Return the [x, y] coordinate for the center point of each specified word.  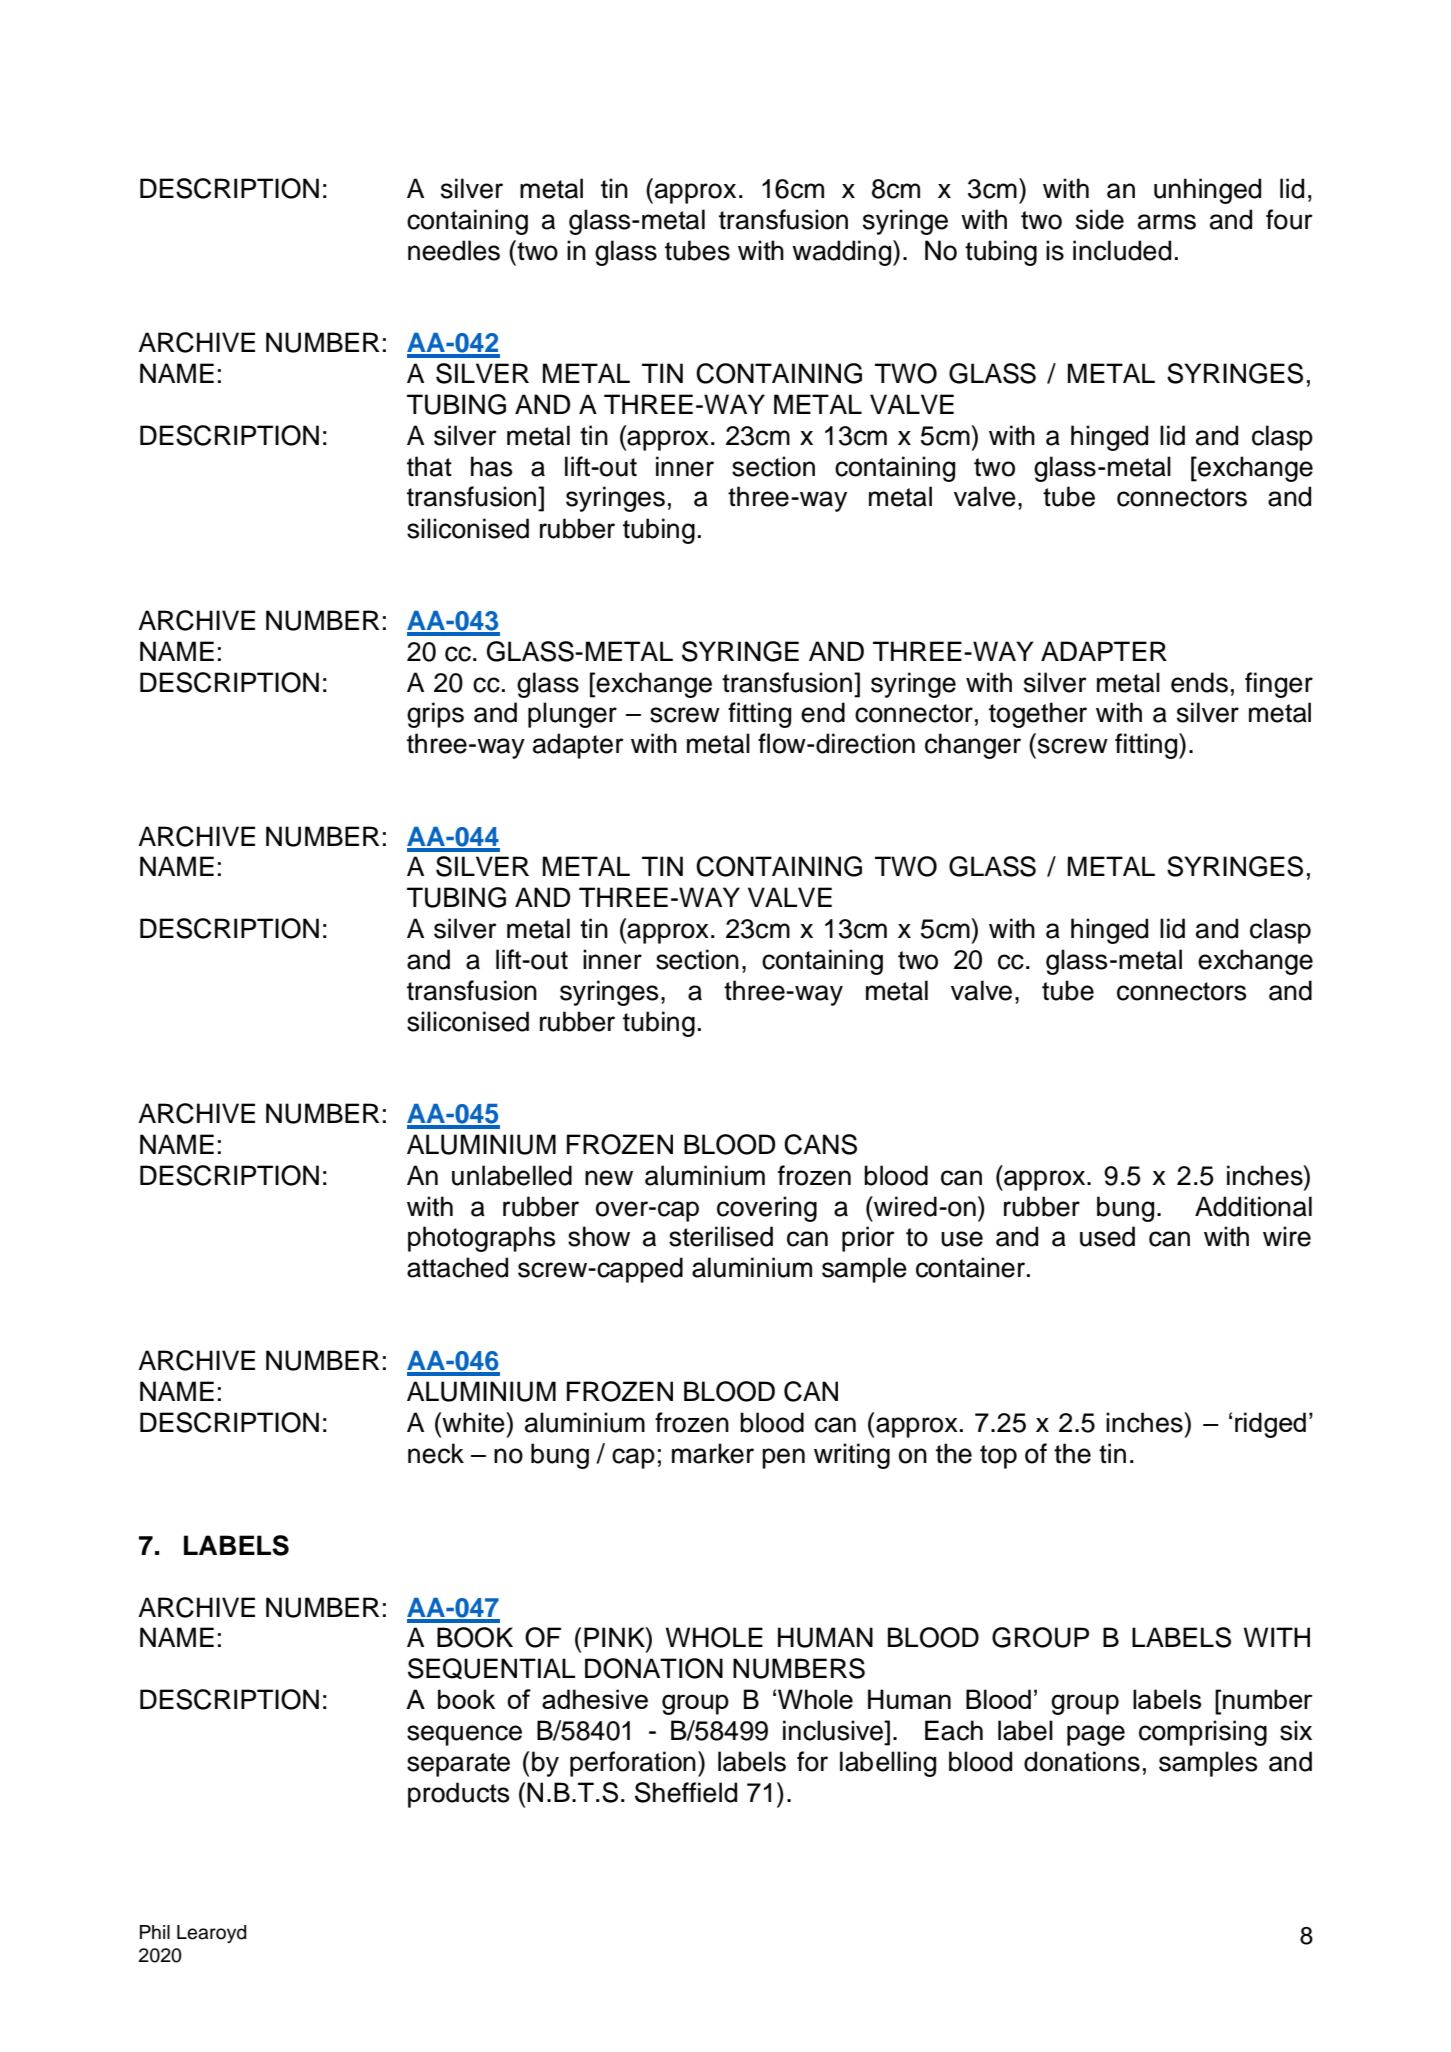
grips [435, 715]
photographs [481, 1239]
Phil [155, 1932]
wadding [843, 253]
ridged [1270, 1425]
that [429, 466]
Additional [1253, 1206]
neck [436, 1453]
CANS [820, 1144]
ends [1199, 682]
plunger [572, 715]
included [1122, 250]
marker [713, 1453]
